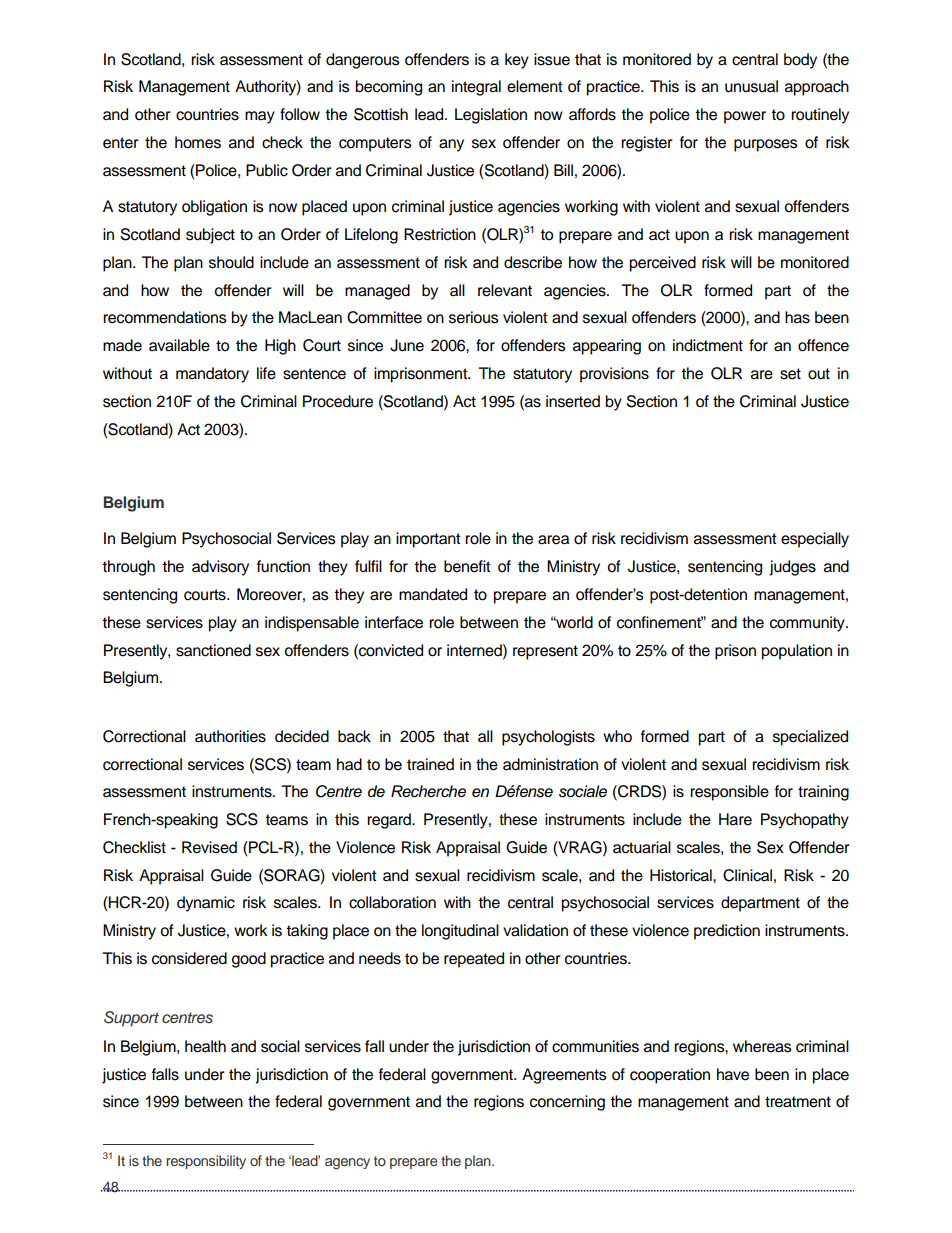 The height and width of the screenshot is (1233, 952). Describe the element at coordinates (260, 117) in the screenshot. I see `may` at that location.
